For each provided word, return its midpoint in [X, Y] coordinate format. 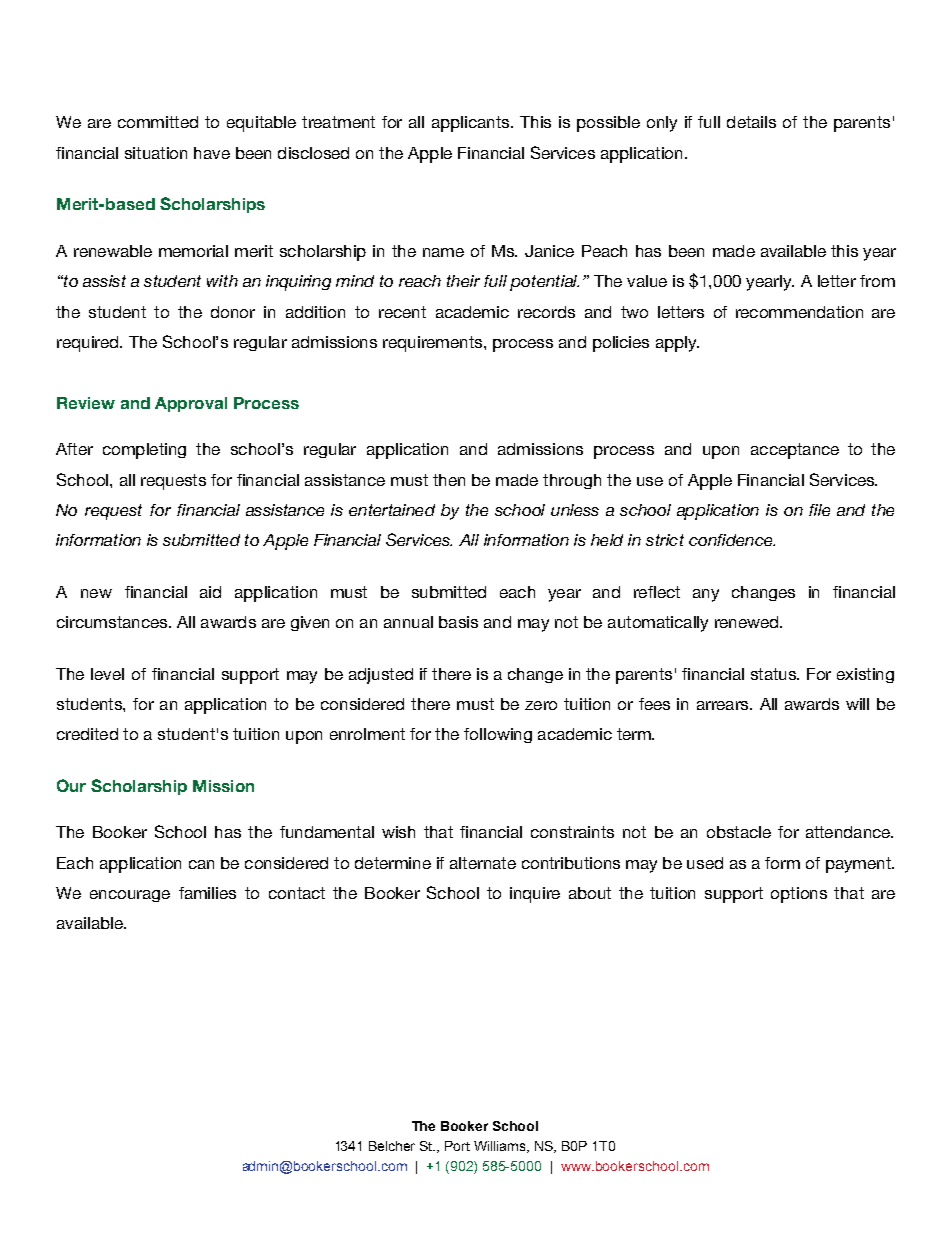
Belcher [392, 1146]
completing [144, 451]
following [498, 735]
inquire [535, 895]
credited [87, 734]
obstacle [739, 832]
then [449, 480]
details [751, 122]
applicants [472, 124]
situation [156, 153]
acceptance [795, 451]
